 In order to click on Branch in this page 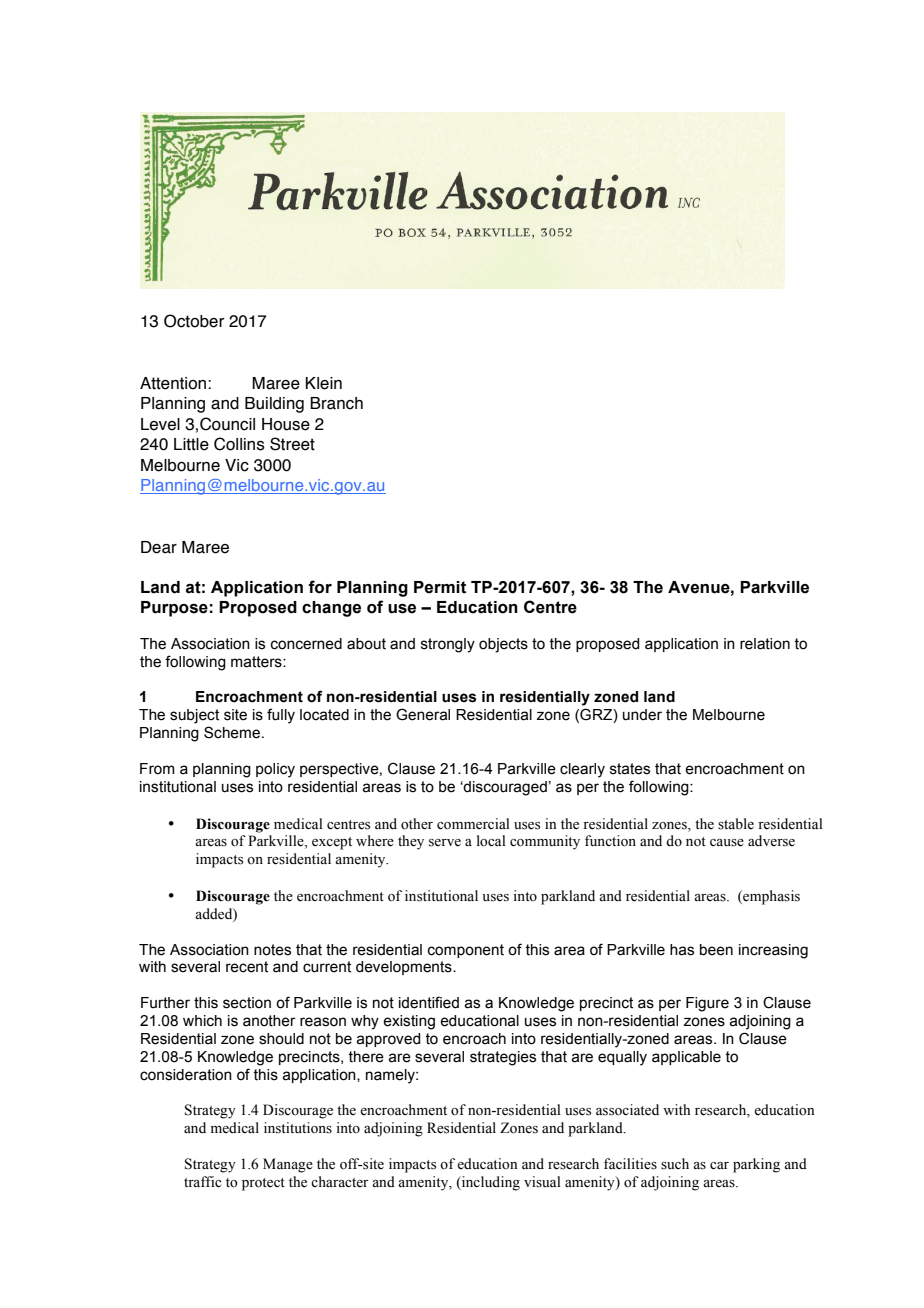, I will do `click(336, 403)`.
